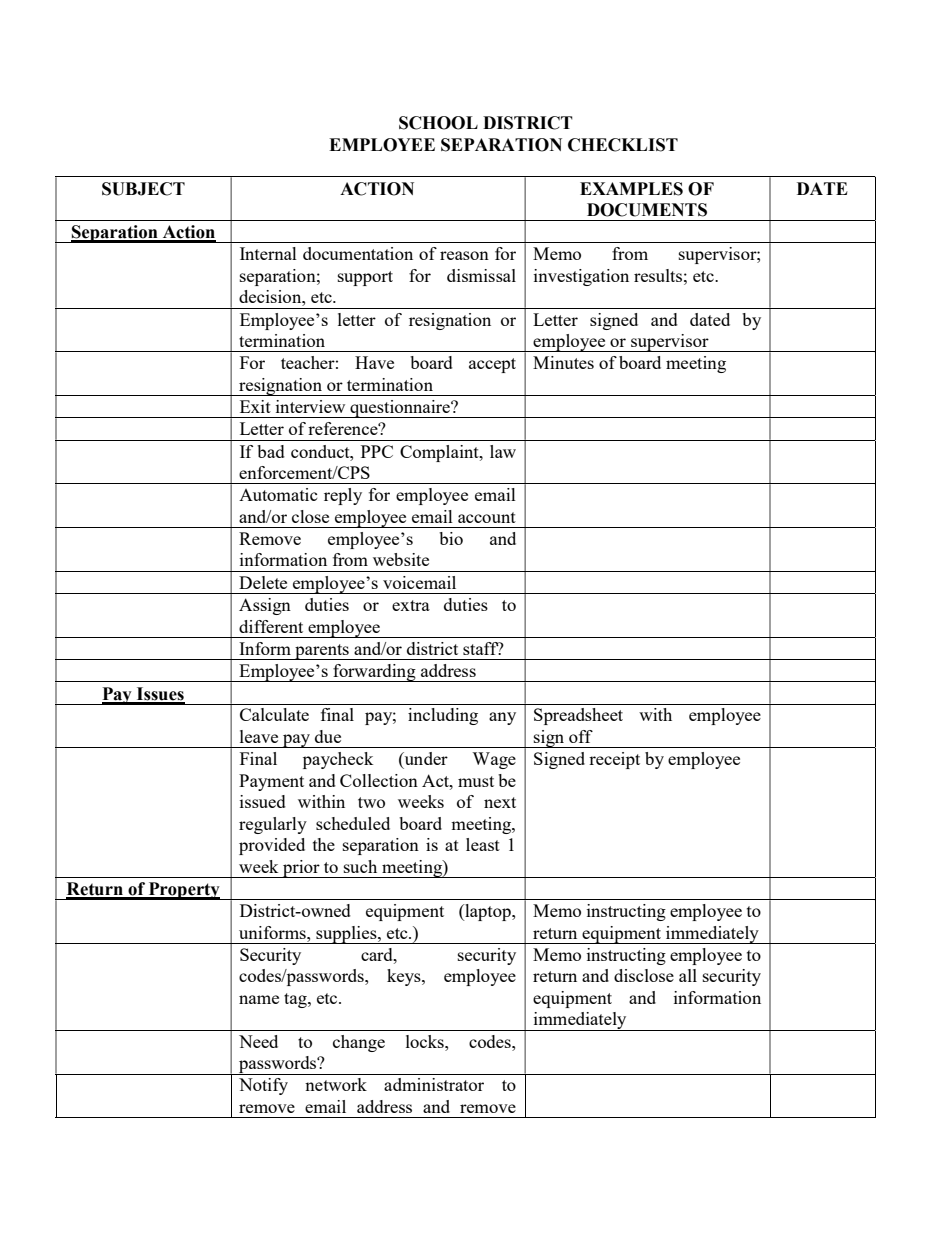  Describe the element at coordinates (258, 1041) in the document. I see `Need` at that location.
